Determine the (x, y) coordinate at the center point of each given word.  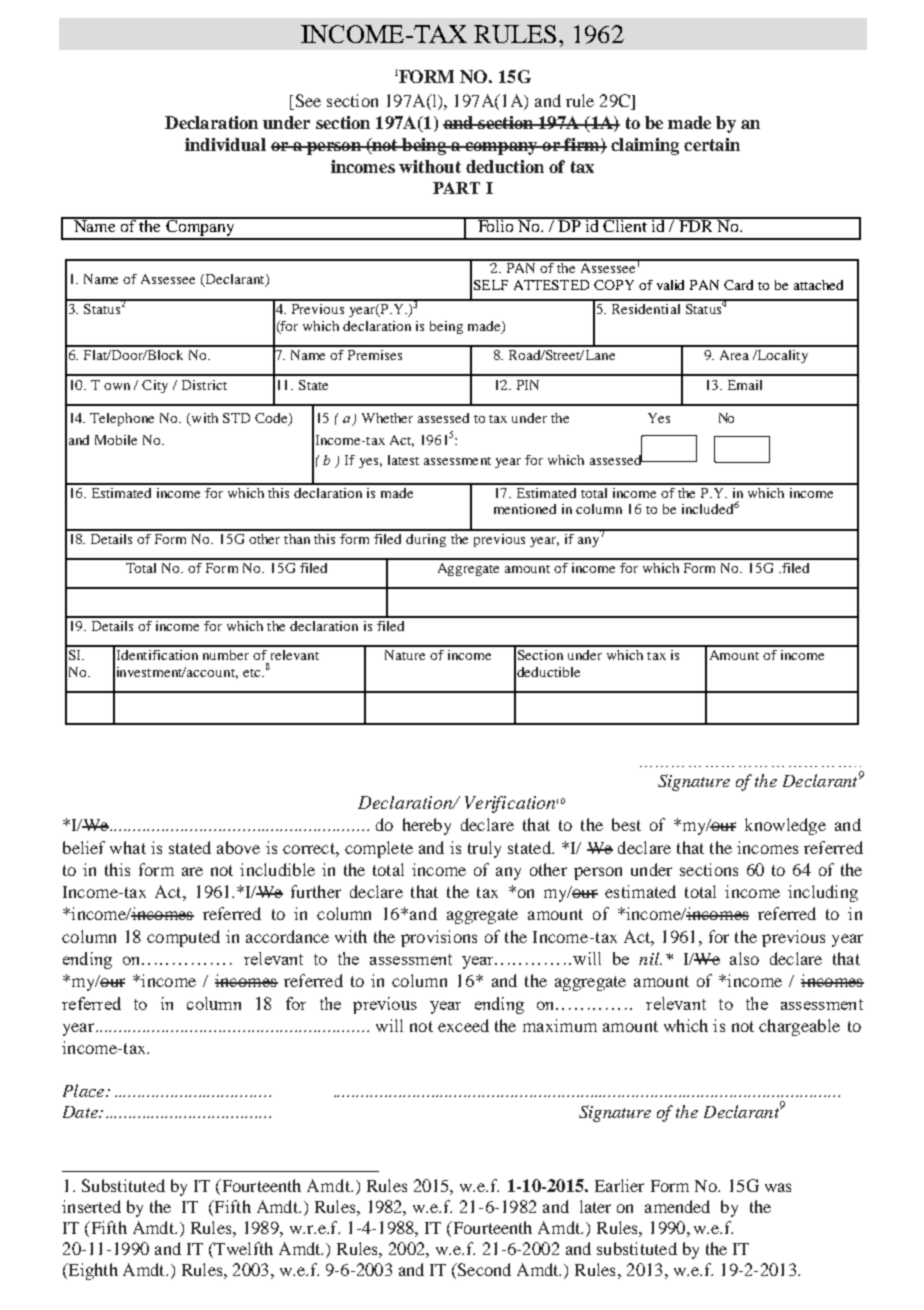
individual (225, 144)
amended (677, 1206)
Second (483, 1271)
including (823, 893)
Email (745, 385)
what (128, 847)
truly (484, 849)
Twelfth (242, 1250)
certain (712, 144)
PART (456, 188)
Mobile (116, 440)
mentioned (525, 509)
